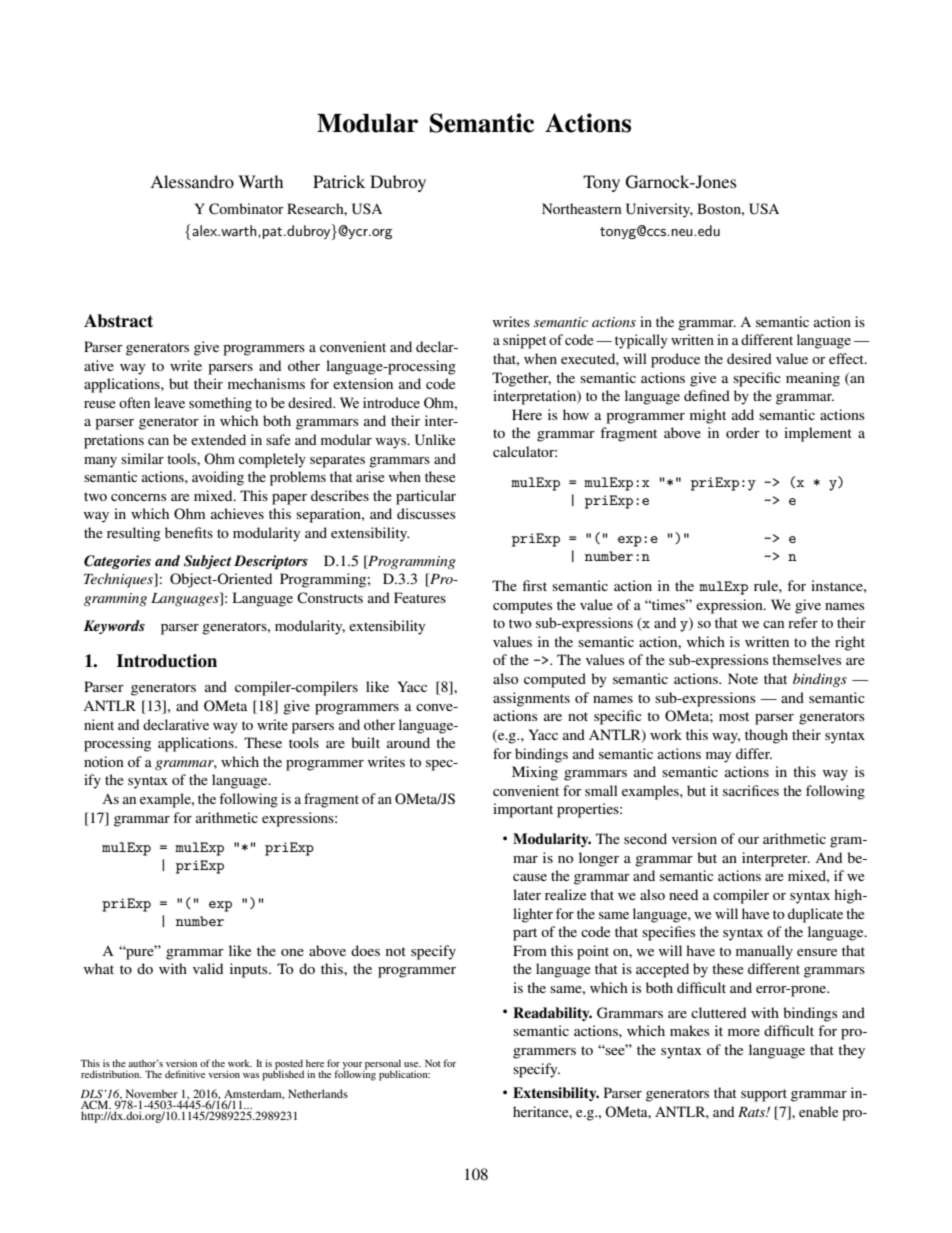  Describe the element at coordinates (743, 432) in the image. I see `order` at that location.
